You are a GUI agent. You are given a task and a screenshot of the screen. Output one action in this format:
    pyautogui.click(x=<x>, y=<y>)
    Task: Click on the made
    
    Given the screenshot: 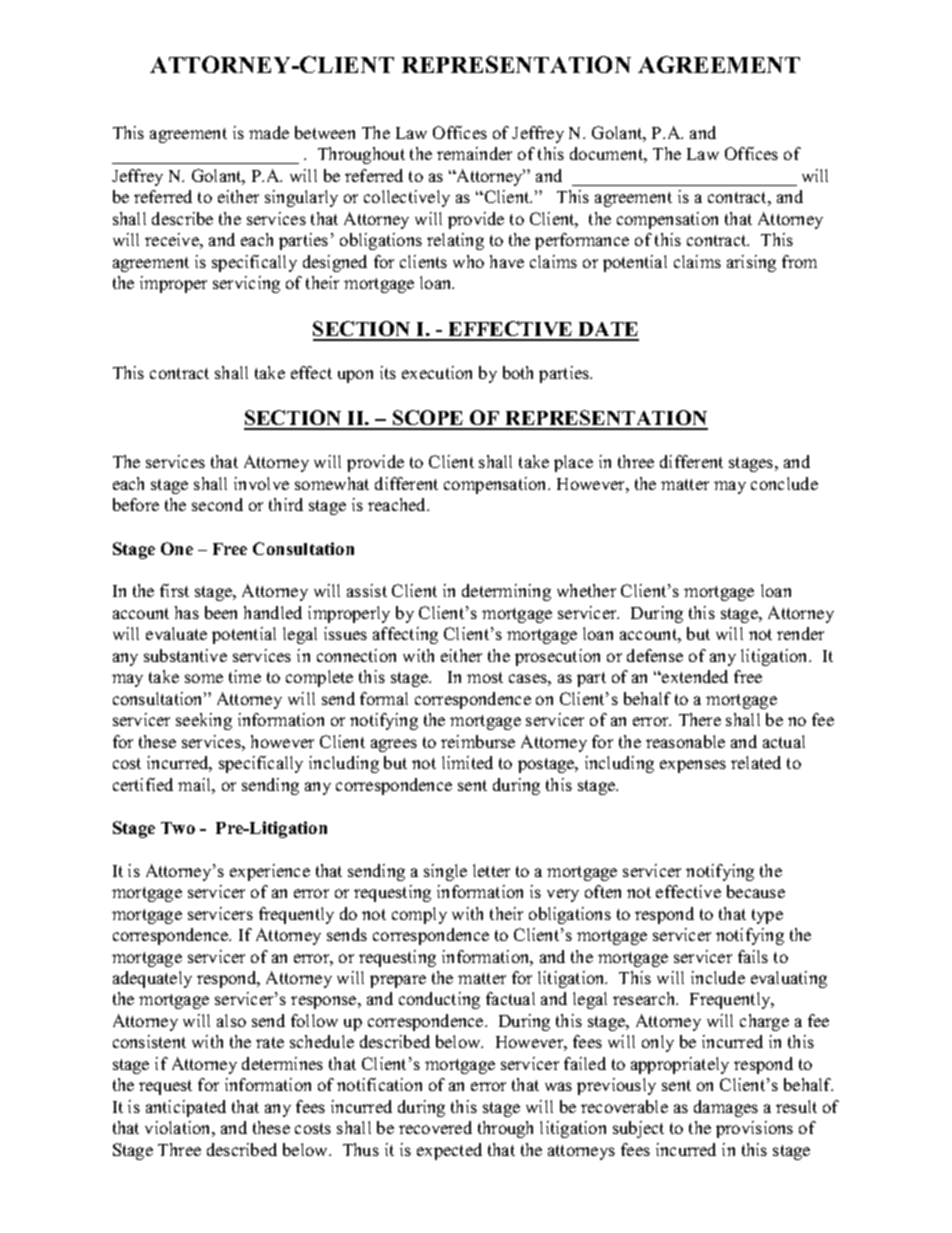 What is the action you would take?
    pyautogui.click(x=269, y=132)
